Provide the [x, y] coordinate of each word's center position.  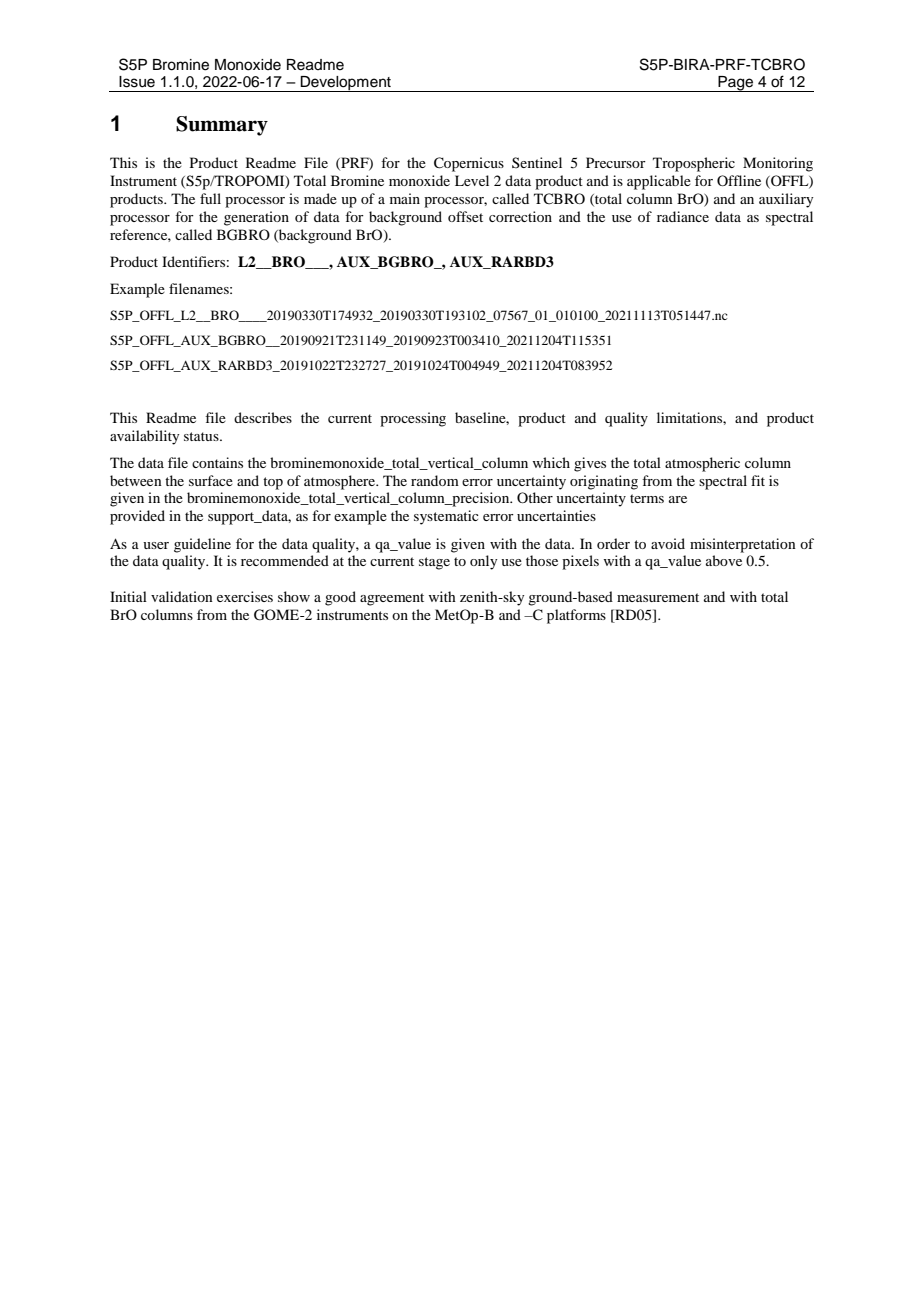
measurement [658, 597]
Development [346, 84]
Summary [222, 126]
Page [736, 84]
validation [182, 596]
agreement [392, 599]
